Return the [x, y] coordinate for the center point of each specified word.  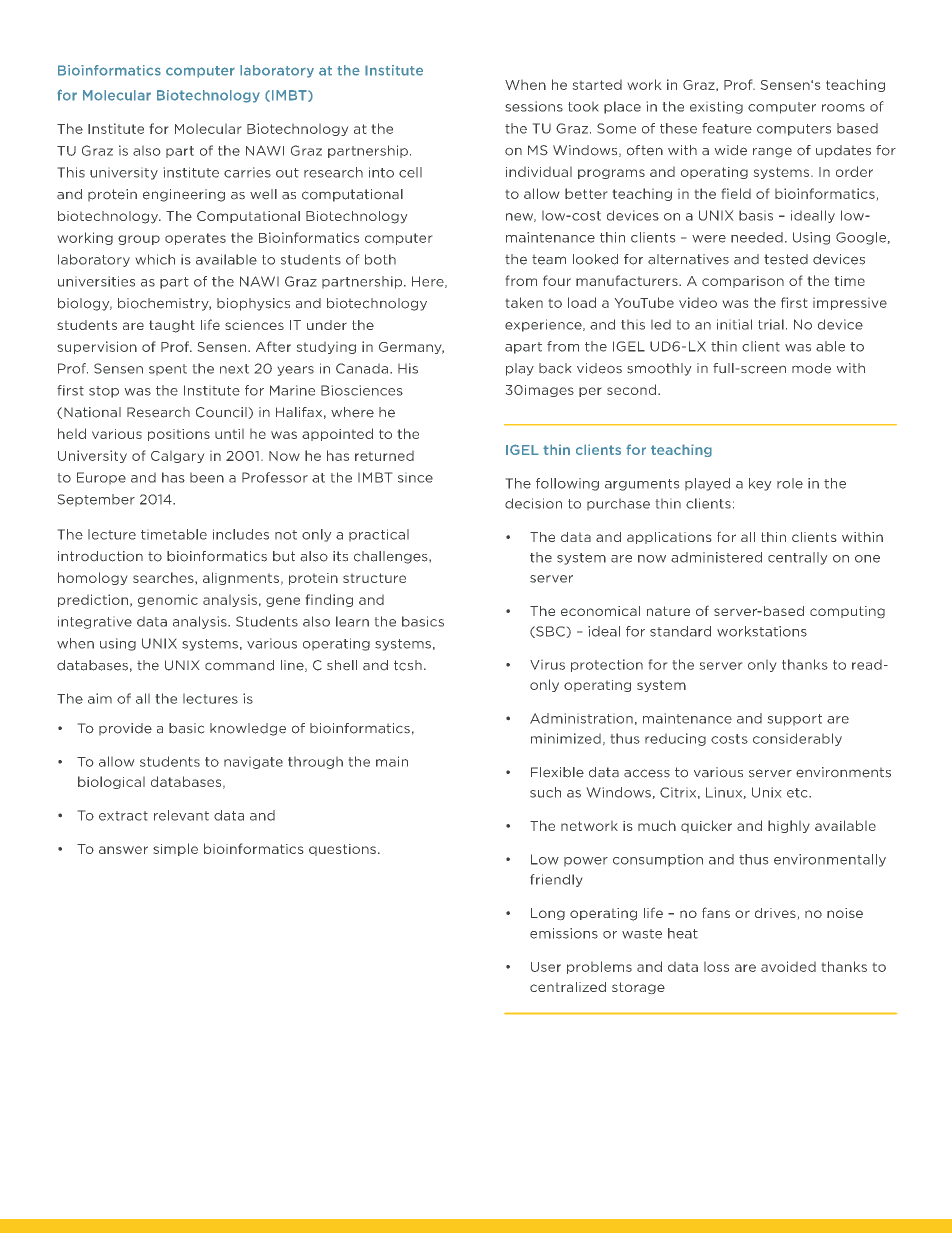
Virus [547, 665]
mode [811, 368]
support [795, 720]
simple [175, 849]
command [239, 665]
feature [727, 128]
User [546, 967]
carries [247, 172]
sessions [534, 106]
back [555, 368]
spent [168, 369]
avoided [788, 966]
